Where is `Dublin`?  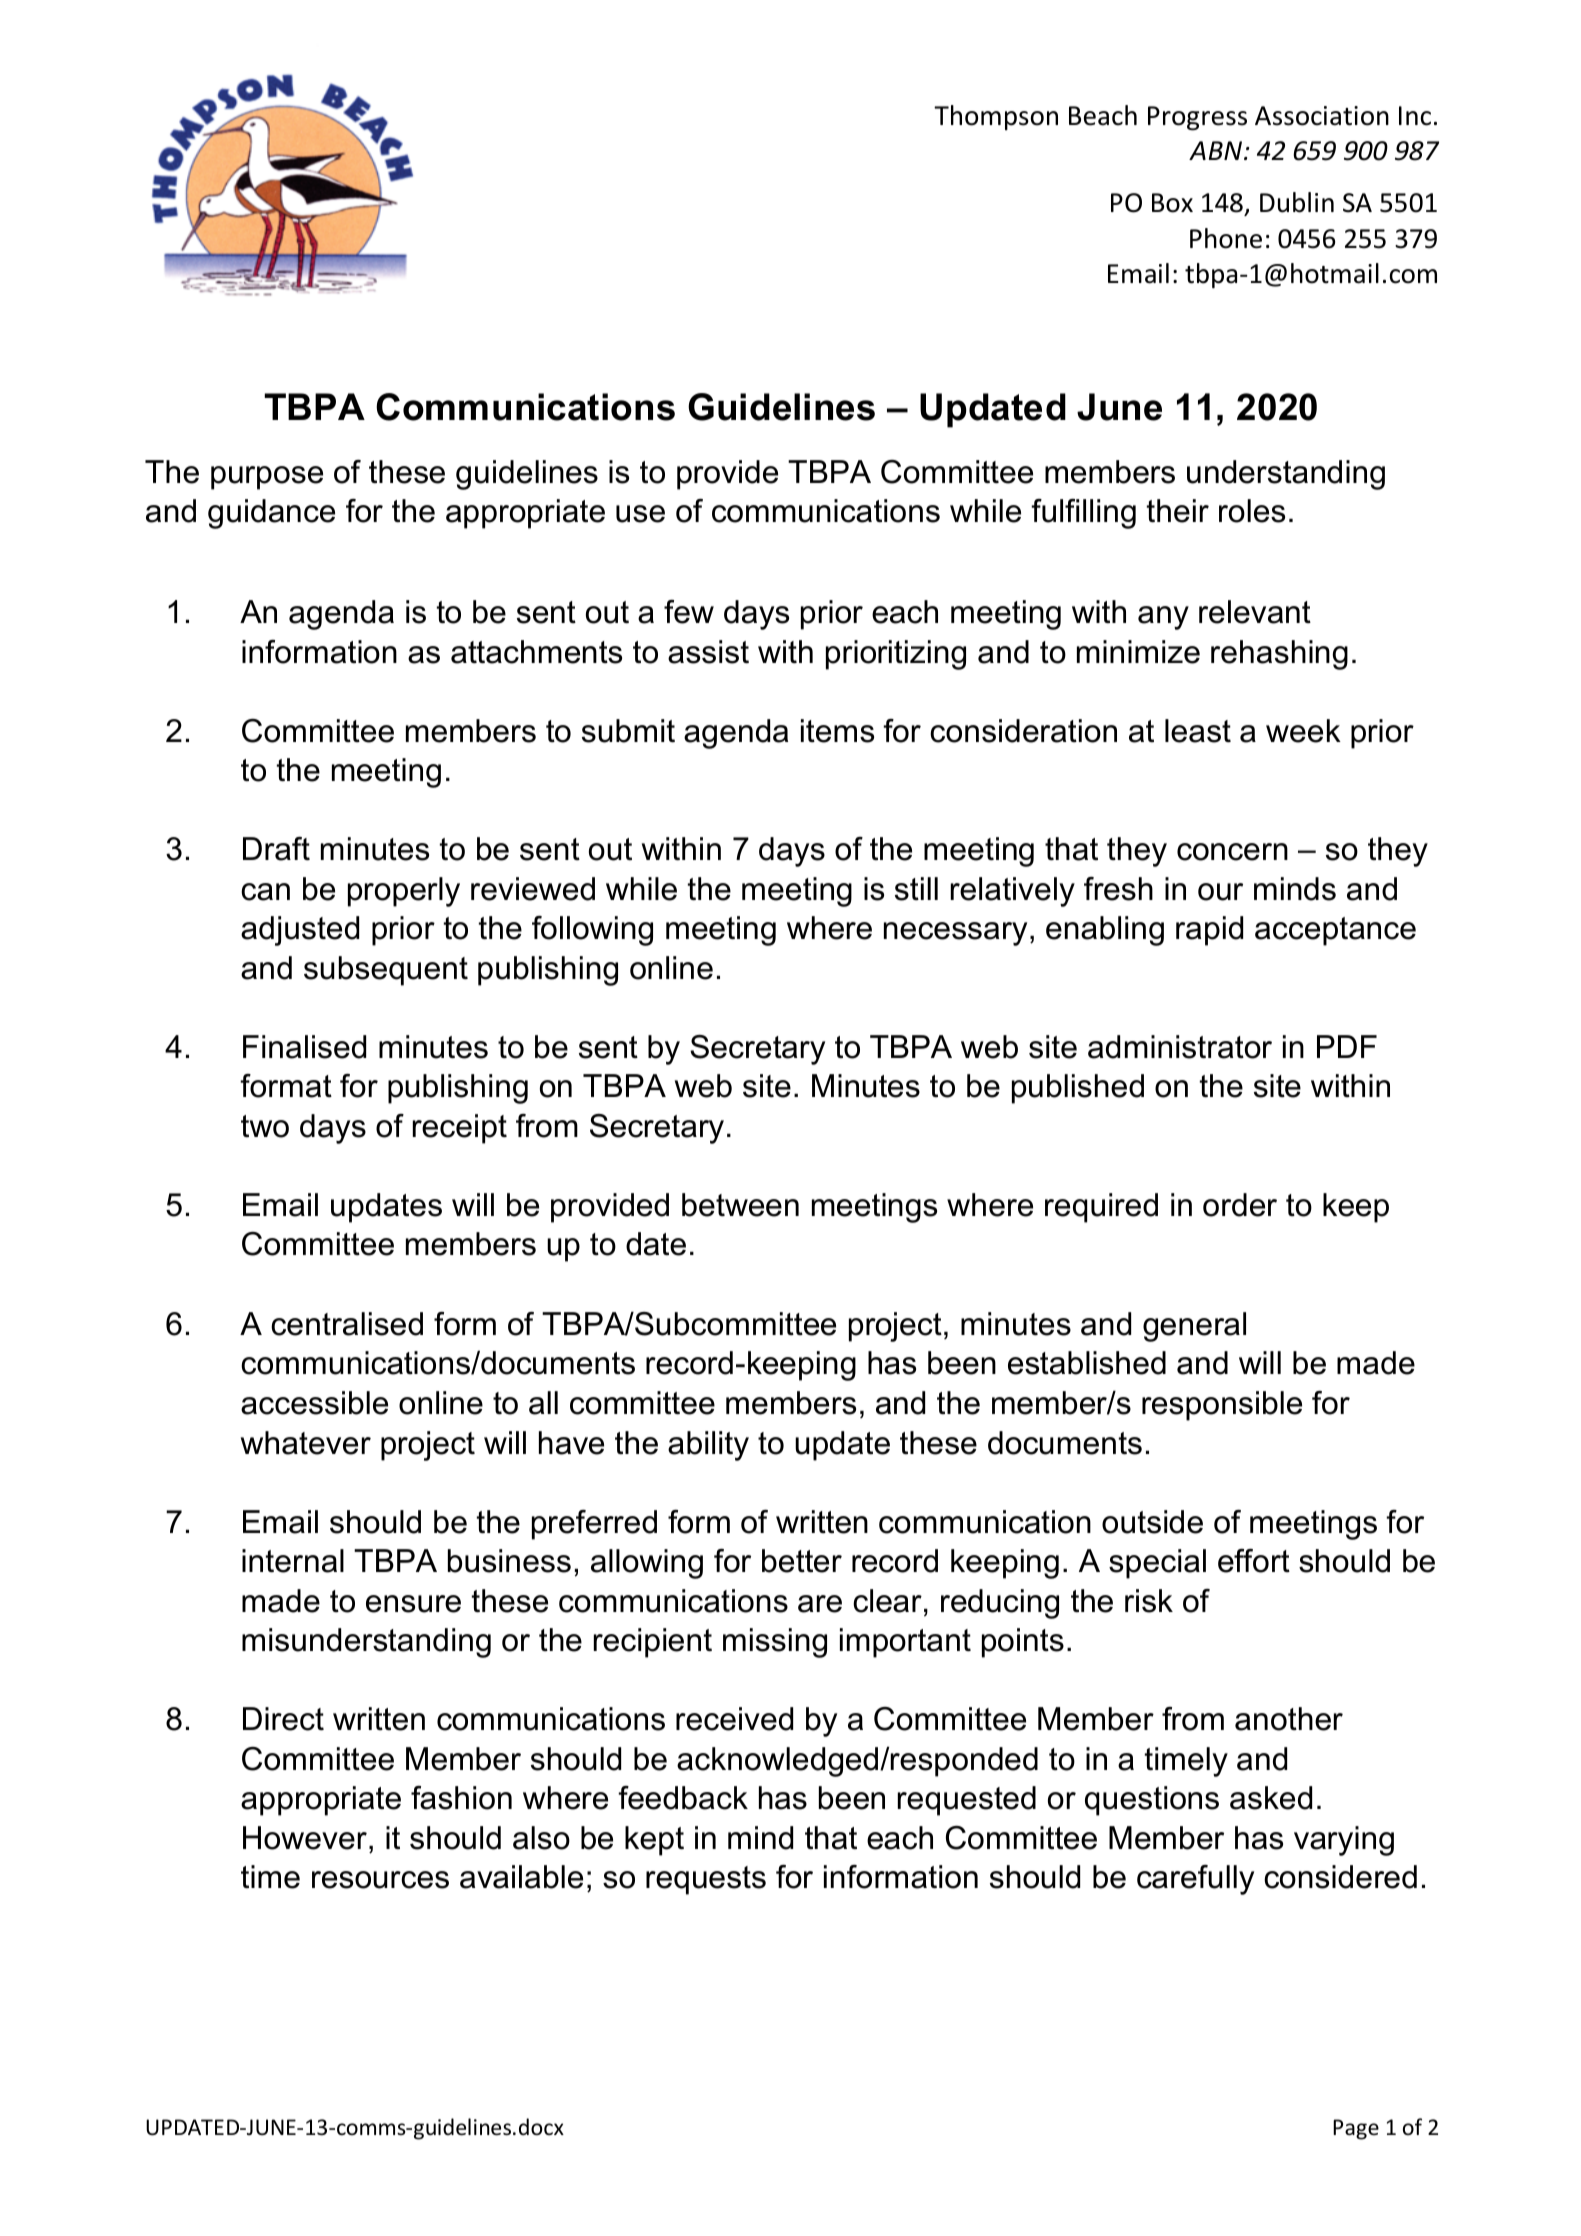
Dublin is located at coordinates (1297, 202).
